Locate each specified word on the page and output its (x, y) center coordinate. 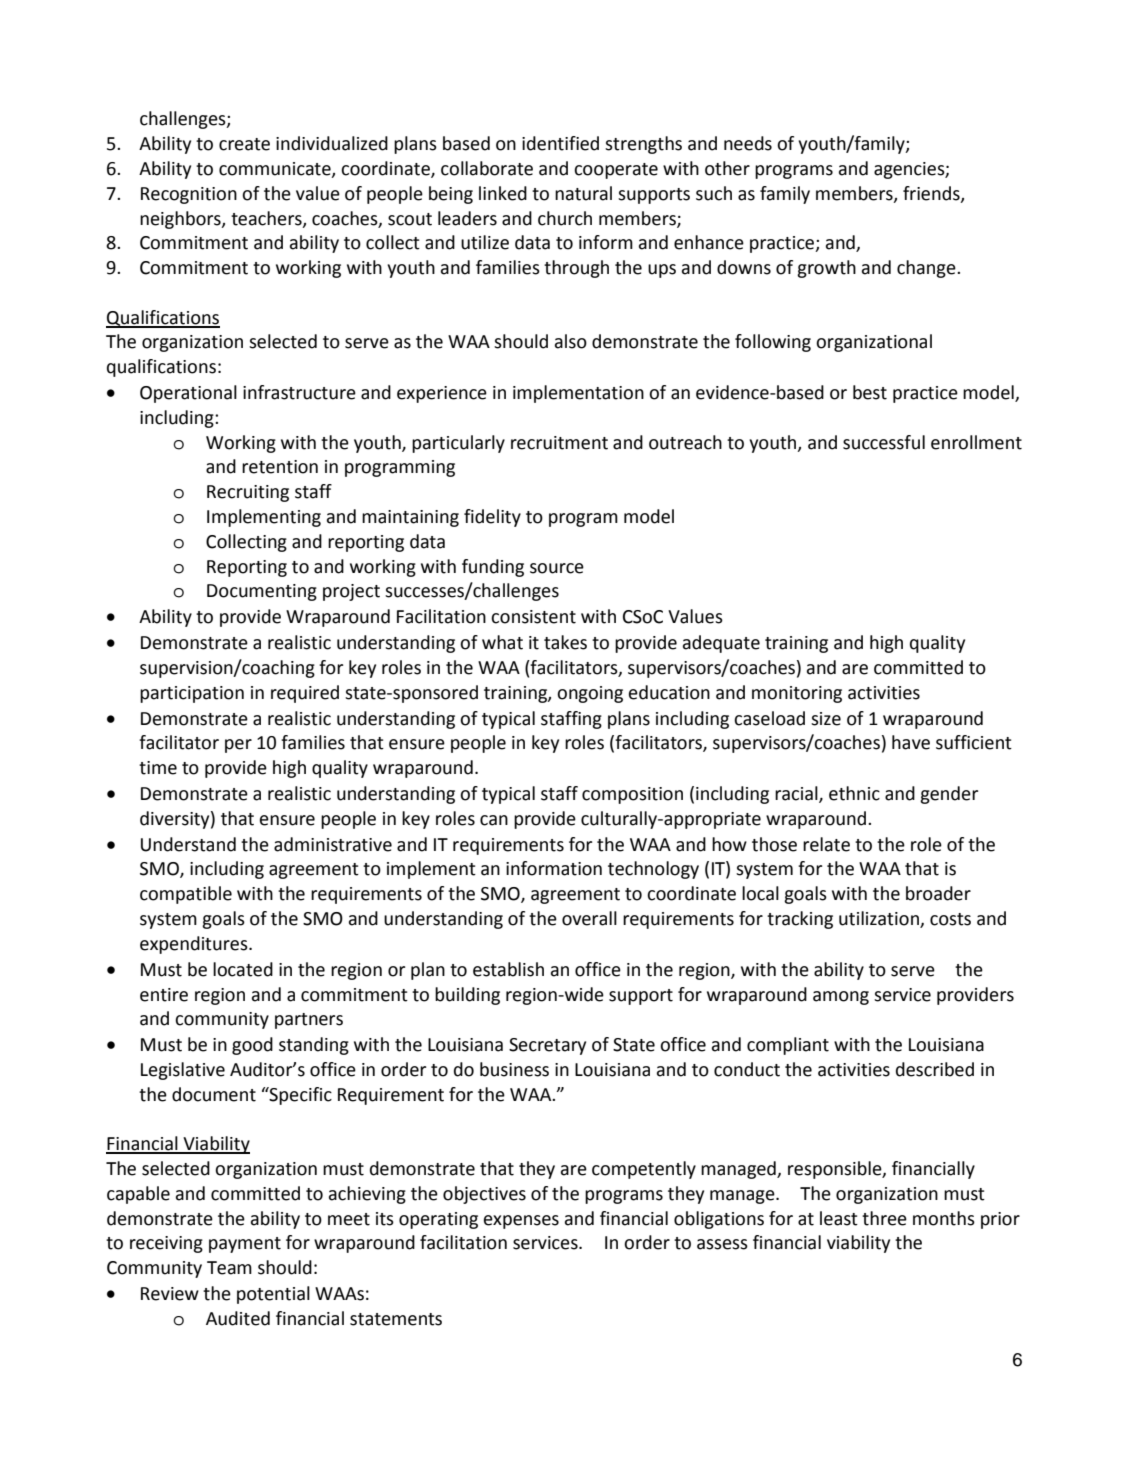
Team (229, 1268)
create (244, 144)
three (884, 1218)
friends (932, 194)
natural (583, 193)
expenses (521, 1222)
